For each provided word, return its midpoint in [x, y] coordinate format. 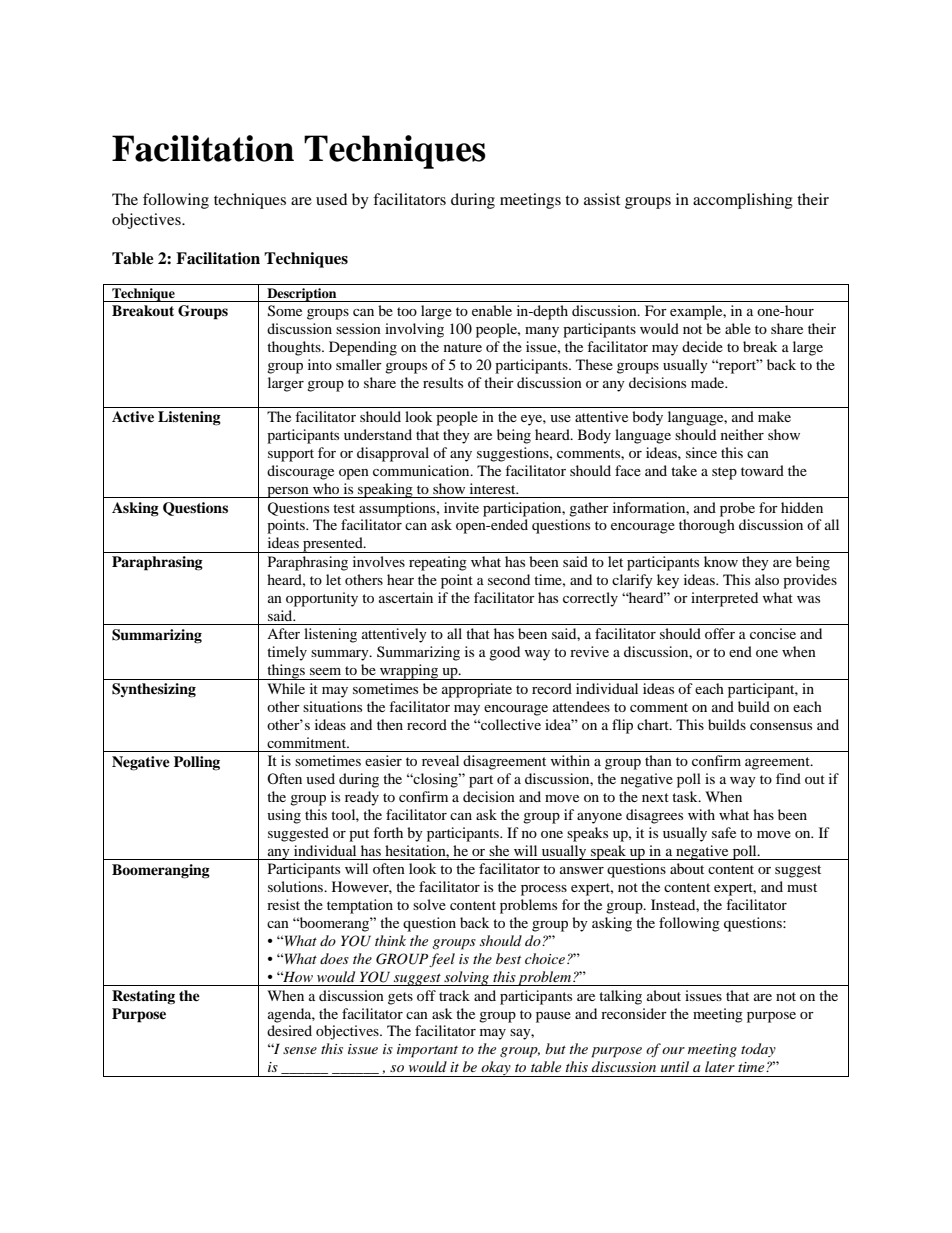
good [504, 653]
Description [302, 295]
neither [742, 434]
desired [289, 1030]
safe [724, 832]
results [443, 382]
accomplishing [743, 201]
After [283, 633]
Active [133, 416]
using [284, 816]
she [499, 850]
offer [720, 633]
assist [602, 199]
